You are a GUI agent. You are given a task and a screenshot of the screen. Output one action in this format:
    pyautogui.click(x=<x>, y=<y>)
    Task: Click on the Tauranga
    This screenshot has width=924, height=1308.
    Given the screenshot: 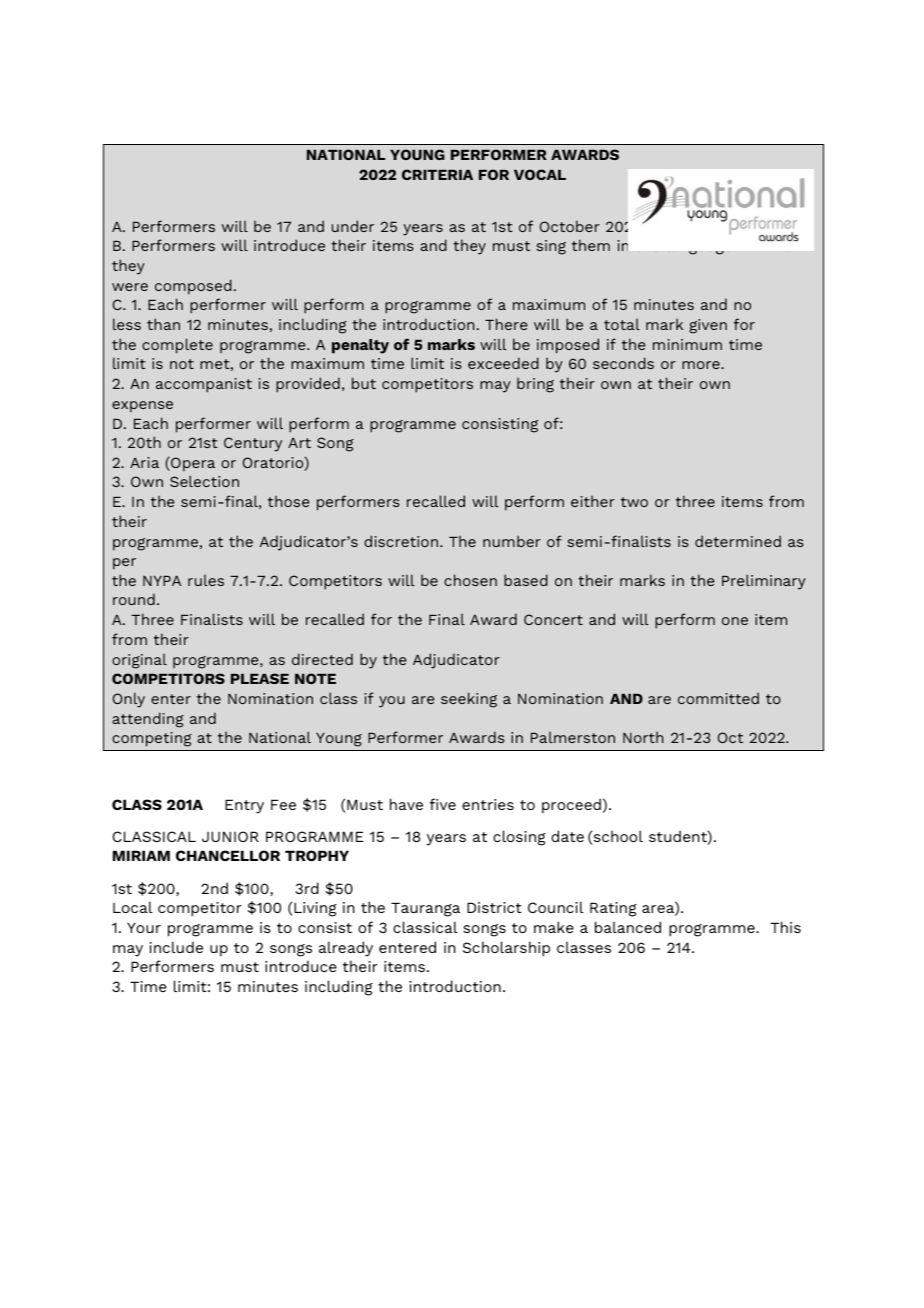 What is the action you would take?
    pyautogui.click(x=425, y=909)
